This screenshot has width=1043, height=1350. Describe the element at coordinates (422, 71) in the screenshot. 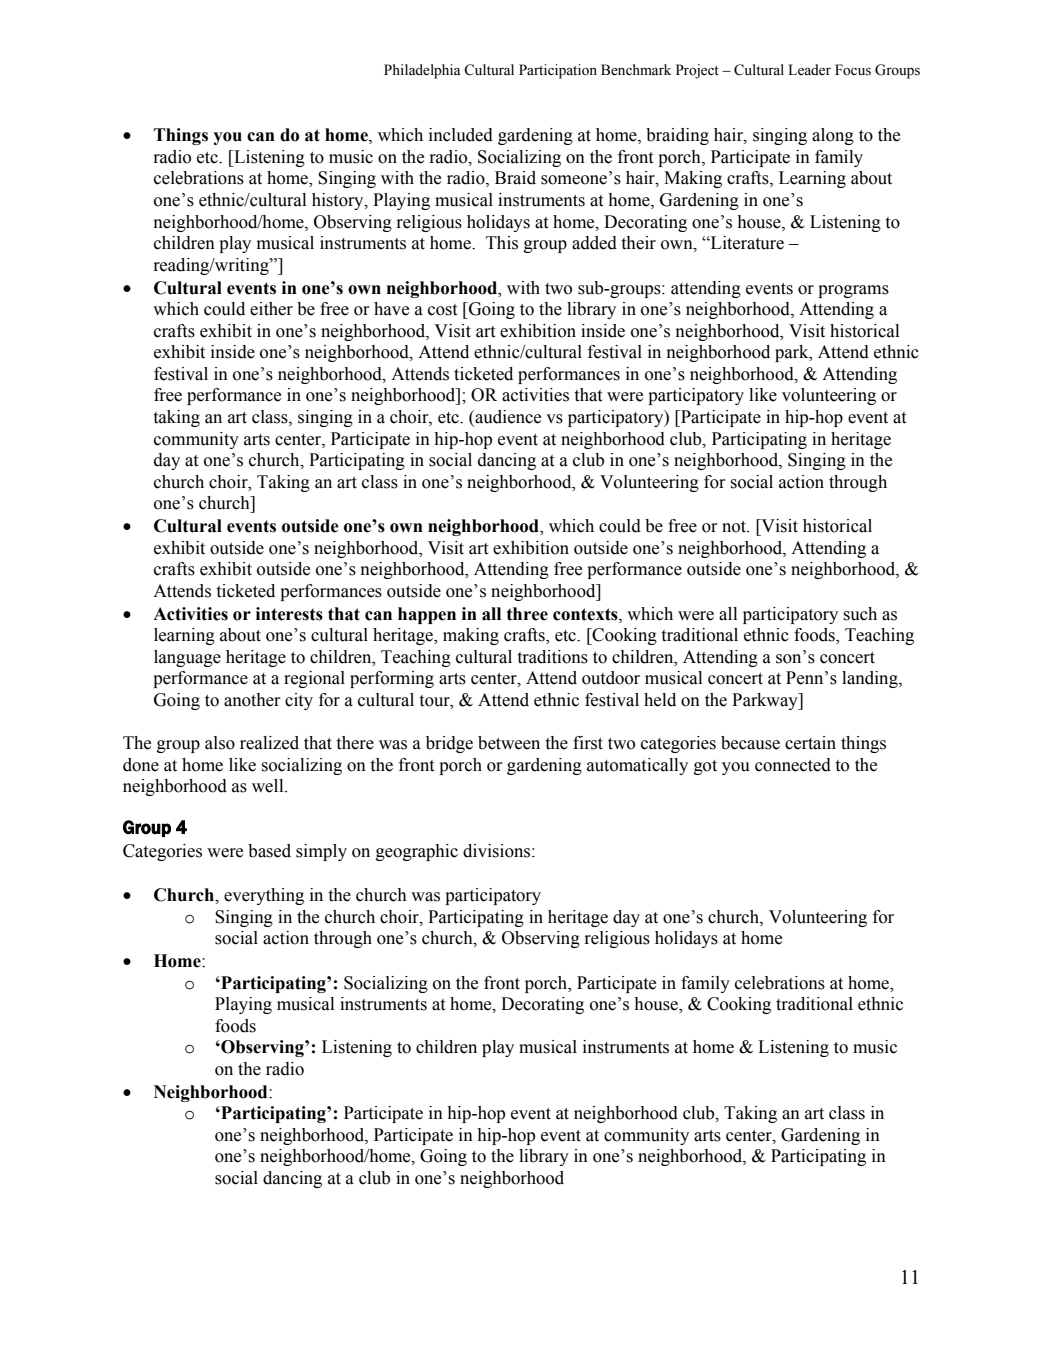

I see `Philadelphia` at that location.
